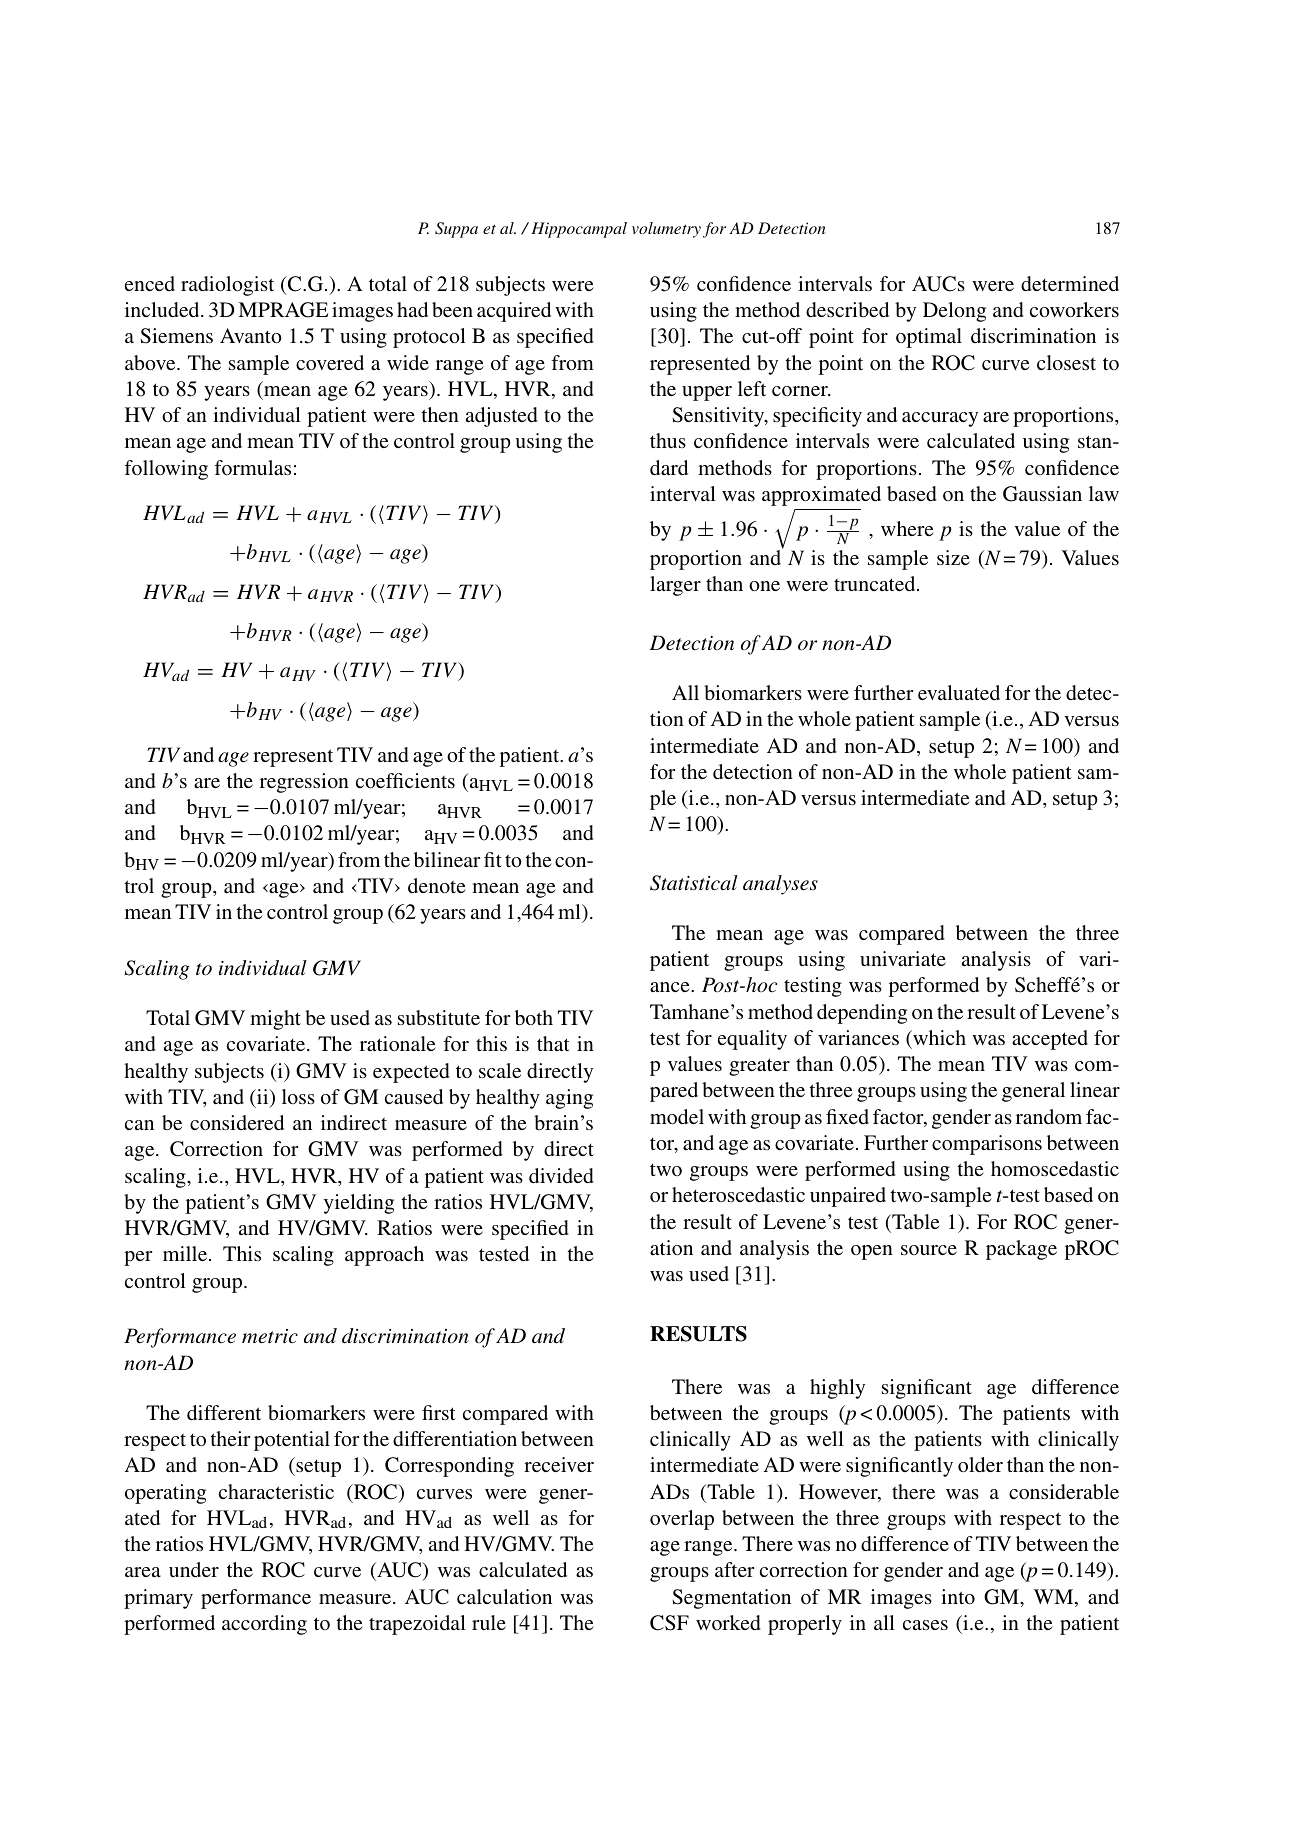 This screenshot has width=1306, height=1848. What do you see at coordinates (675, 586) in the screenshot?
I see `larger` at bounding box center [675, 586].
